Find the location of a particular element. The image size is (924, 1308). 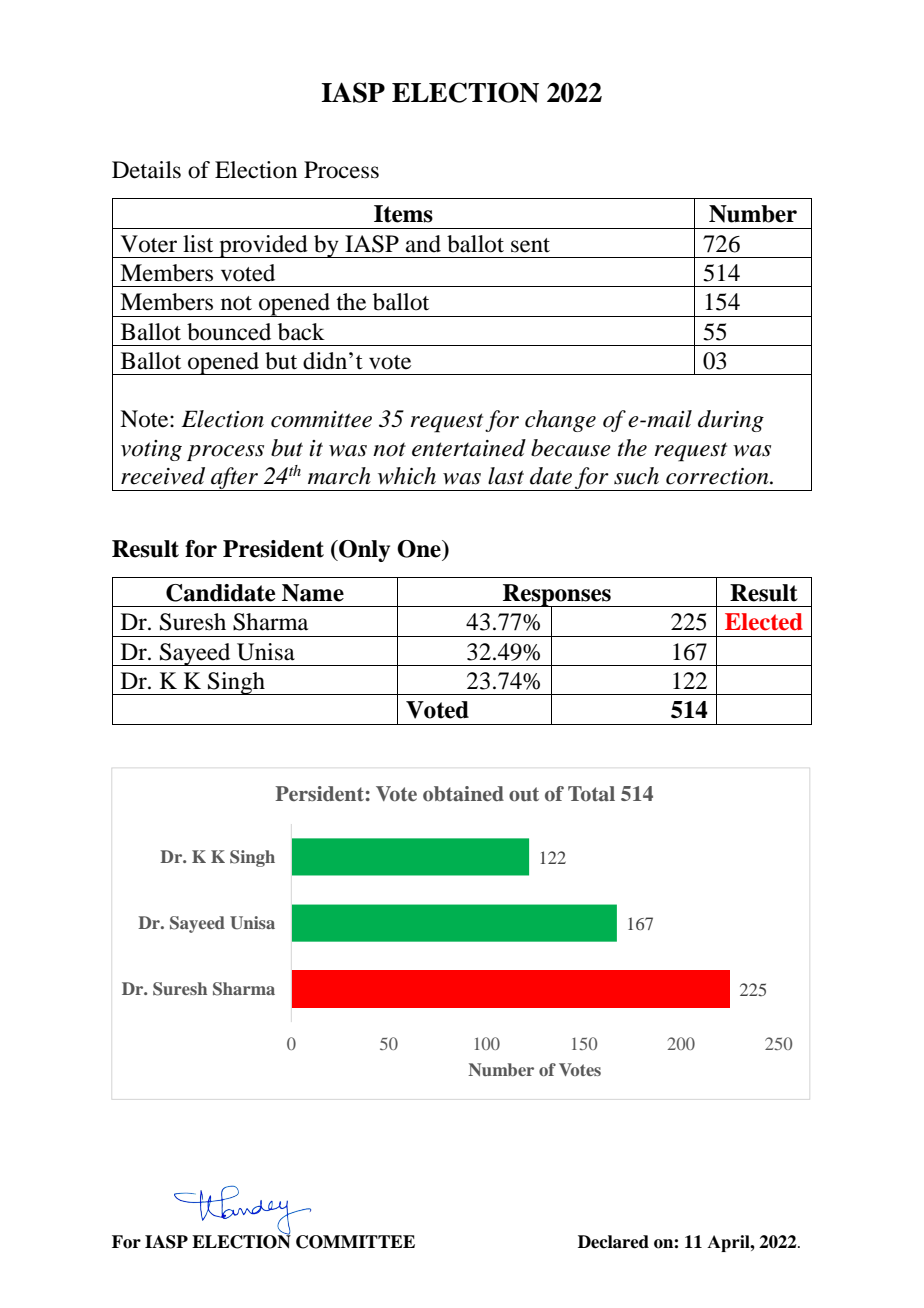

Elected is located at coordinates (764, 622).
